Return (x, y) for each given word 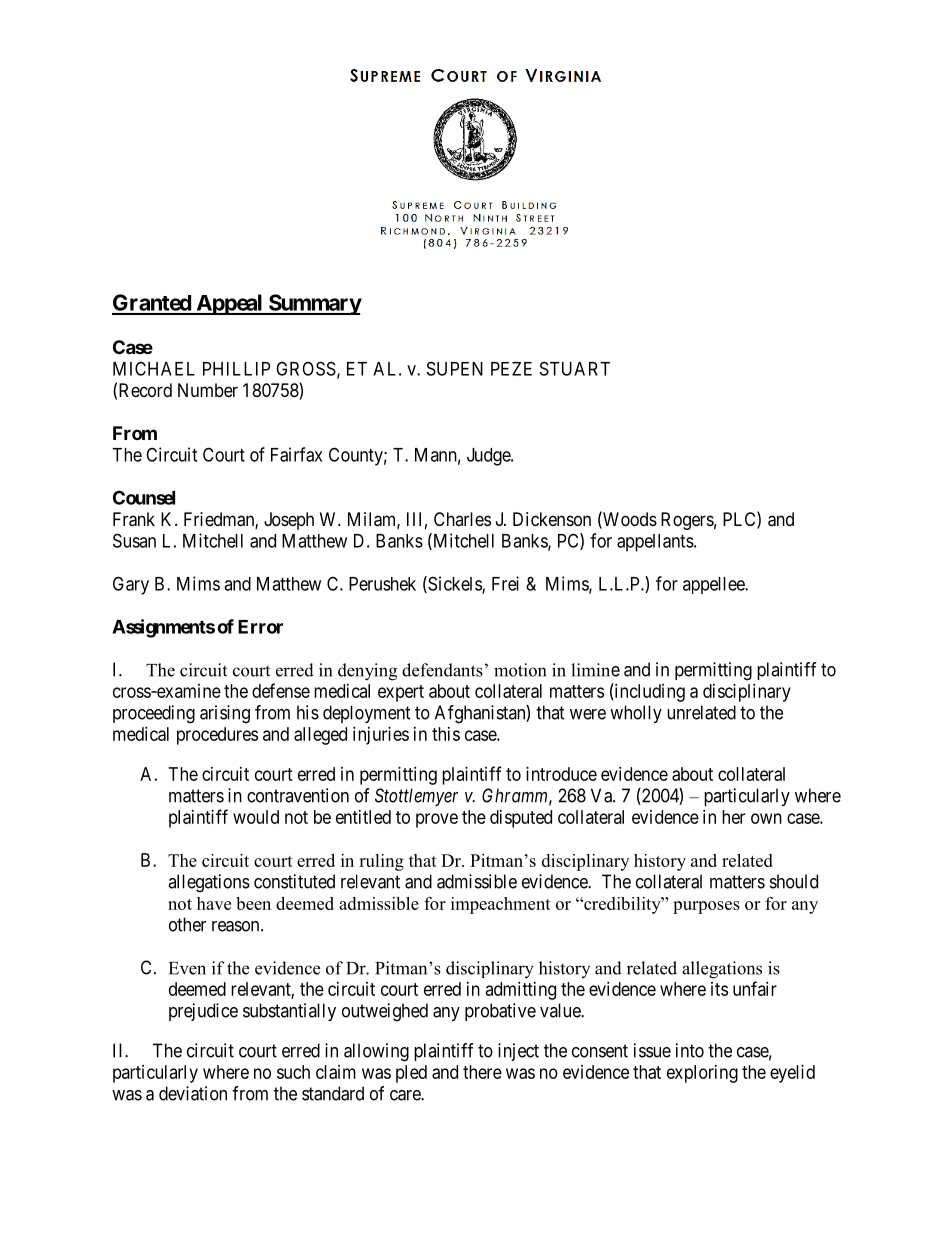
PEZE (511, 369)
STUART (575, 368)
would (256, 817)
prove (437, 820)
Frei (505, 583)
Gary (131, 585)
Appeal (229, 304)
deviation (193, 1093)
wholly (636, 714)
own (766, 818)
